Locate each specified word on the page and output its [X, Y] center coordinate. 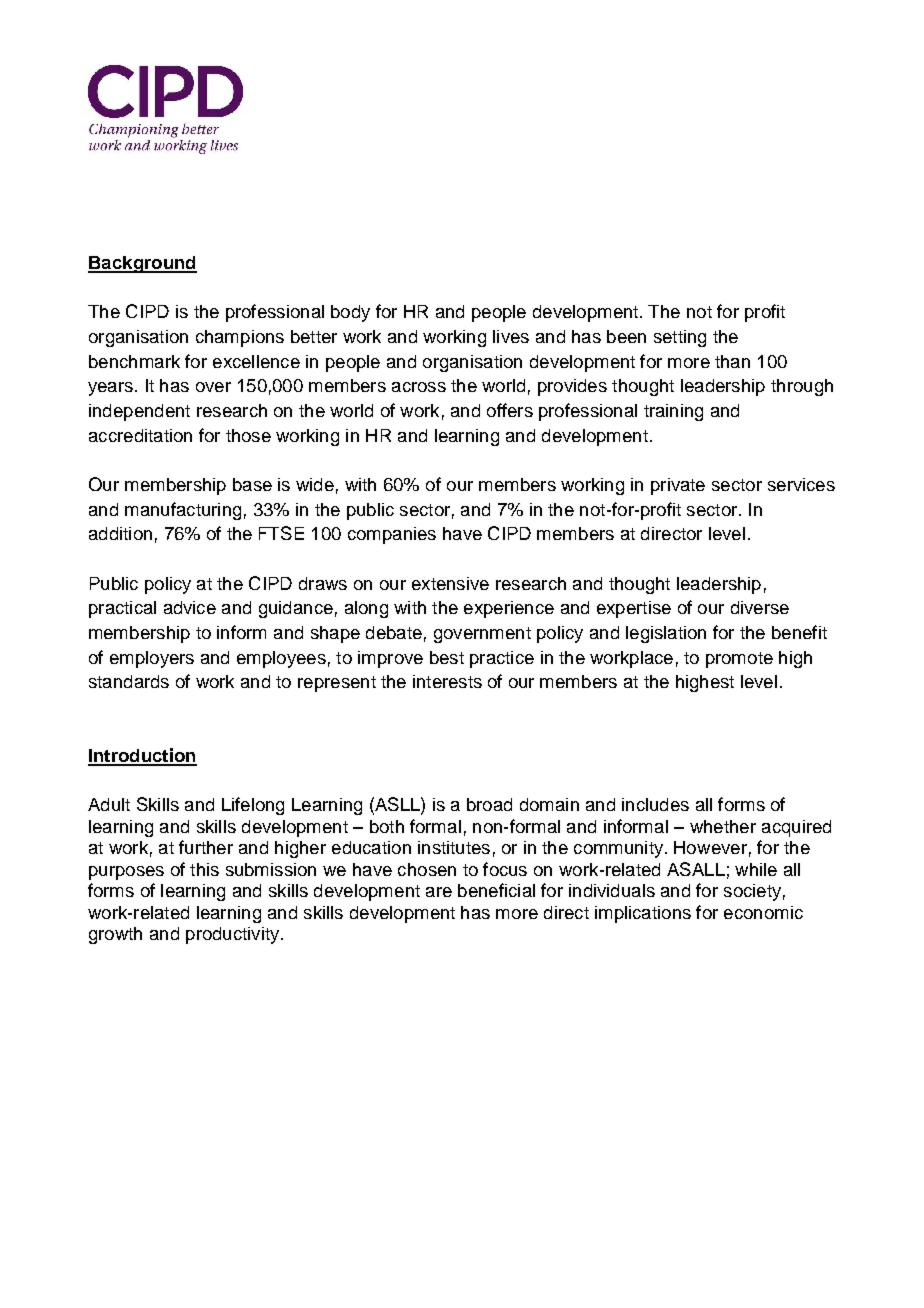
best [447, 657]
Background [142, 264]
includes [655, 804]
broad [489, 804]
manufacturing [183, 511]
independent [139, 412]
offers [510, 410]
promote [739, 660]
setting [680, 338]
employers [152, 659]
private [678, 486]
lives [511, 336]
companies [392, 535]
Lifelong [253, 806]
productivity [234, 935]
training [673, 412]
